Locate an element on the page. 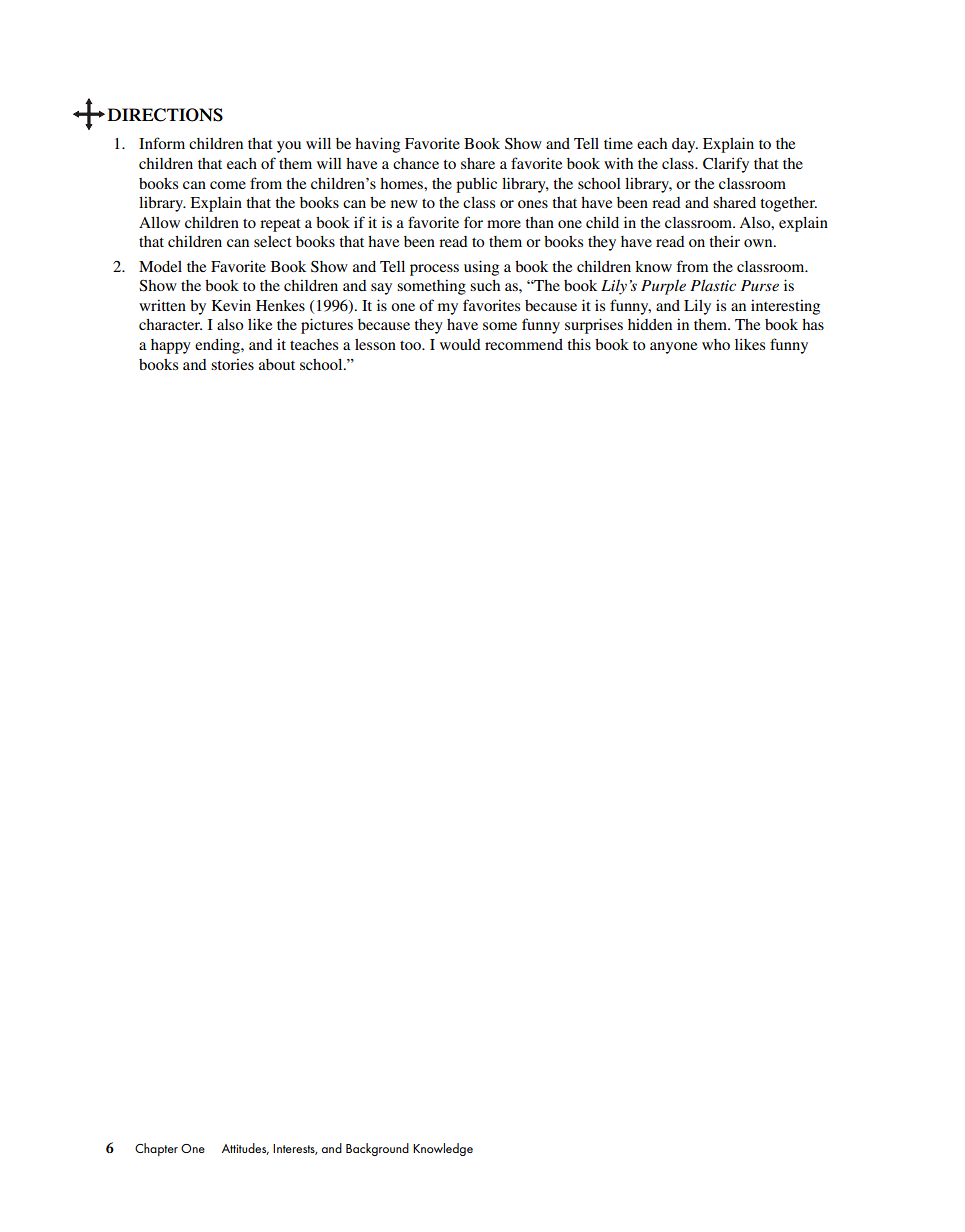 Image resolution: width=965 pixels, height=1232 pixels. stories is located at coordinates (232, 364).
